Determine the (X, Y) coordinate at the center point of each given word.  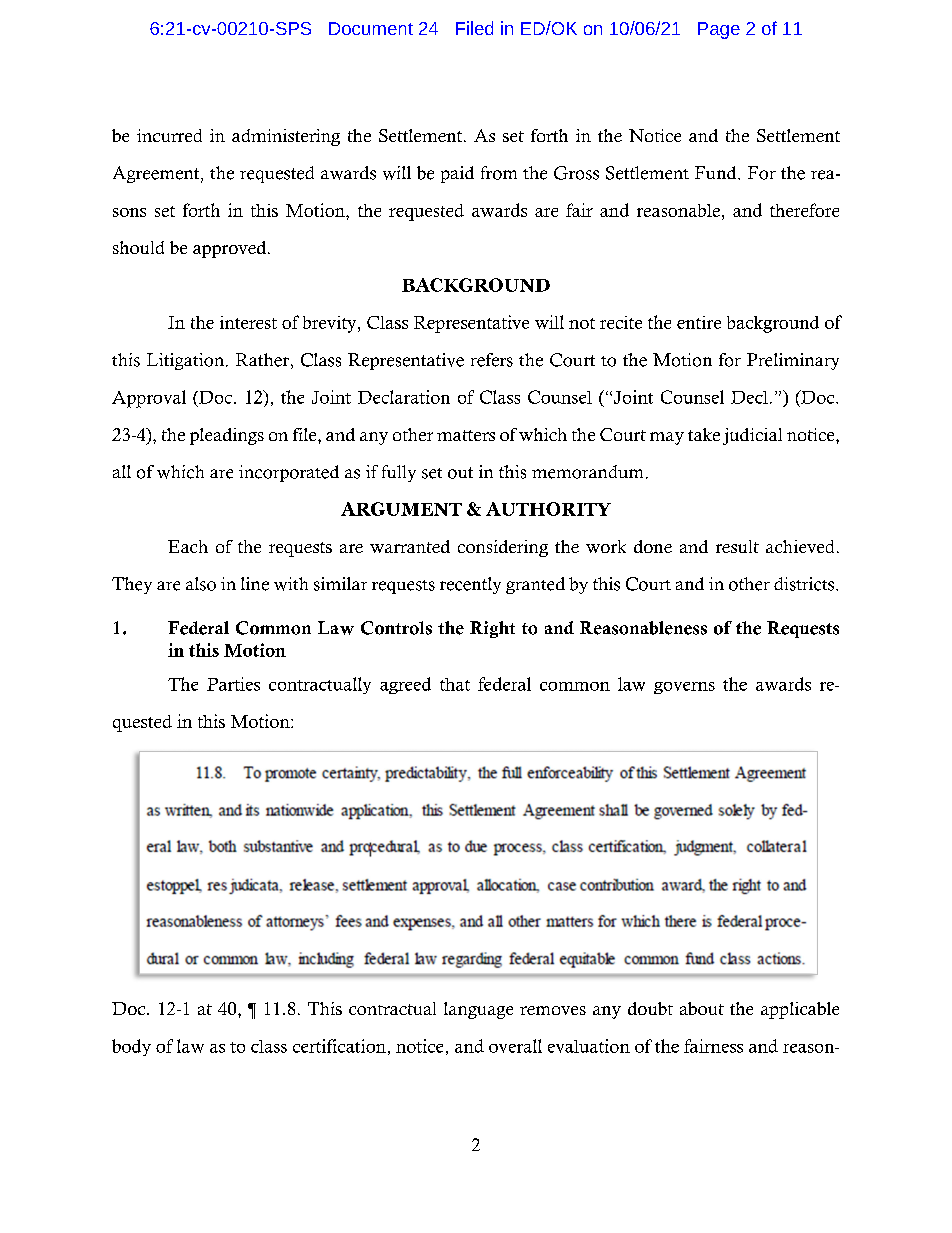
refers (492, 360)
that (455, 684)
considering (503, 548)
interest (248, 322)
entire (699, 322)
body (131, 1047)
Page (719, 30)
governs (684, 688)
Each (188, 546)
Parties (233, 684)
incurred (169, 135)
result (737, 546)
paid (457, 174)
